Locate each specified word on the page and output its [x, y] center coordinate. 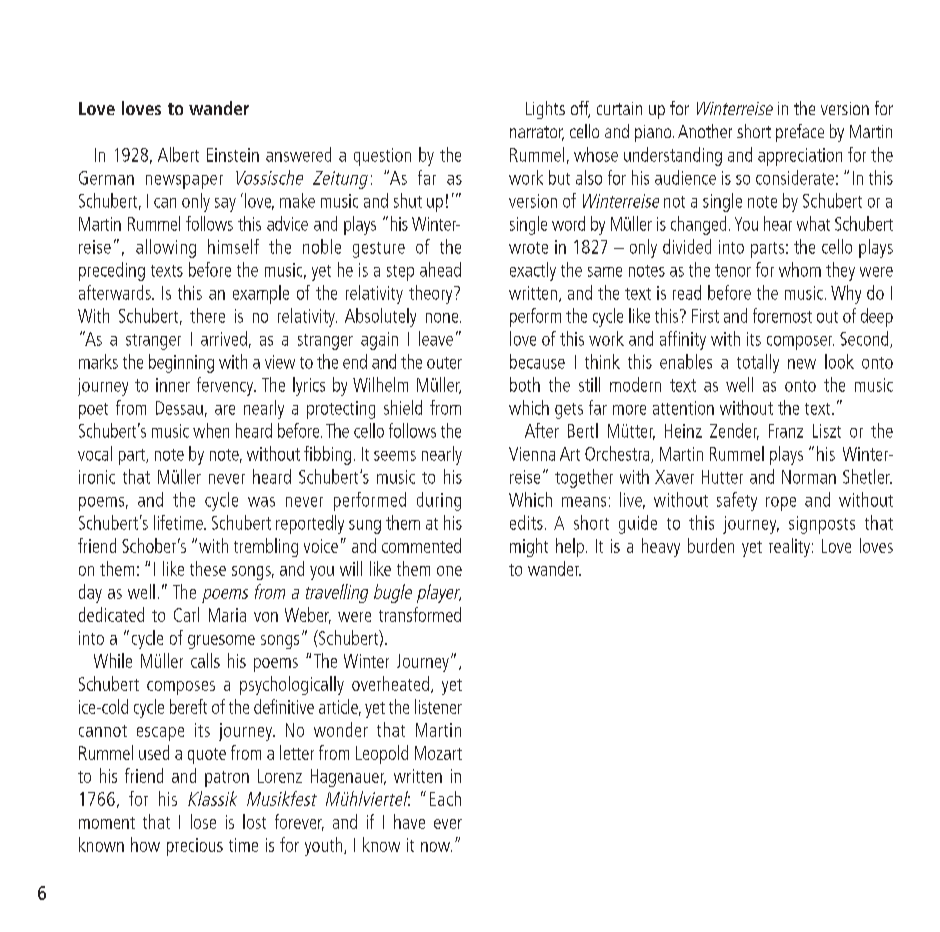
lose [203, 821]
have [409, 821]
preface [800, 133]
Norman [809, 477]
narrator [537, 133]
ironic [97, 477]
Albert [178, 154]
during [439, 501]
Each [445, 798]
